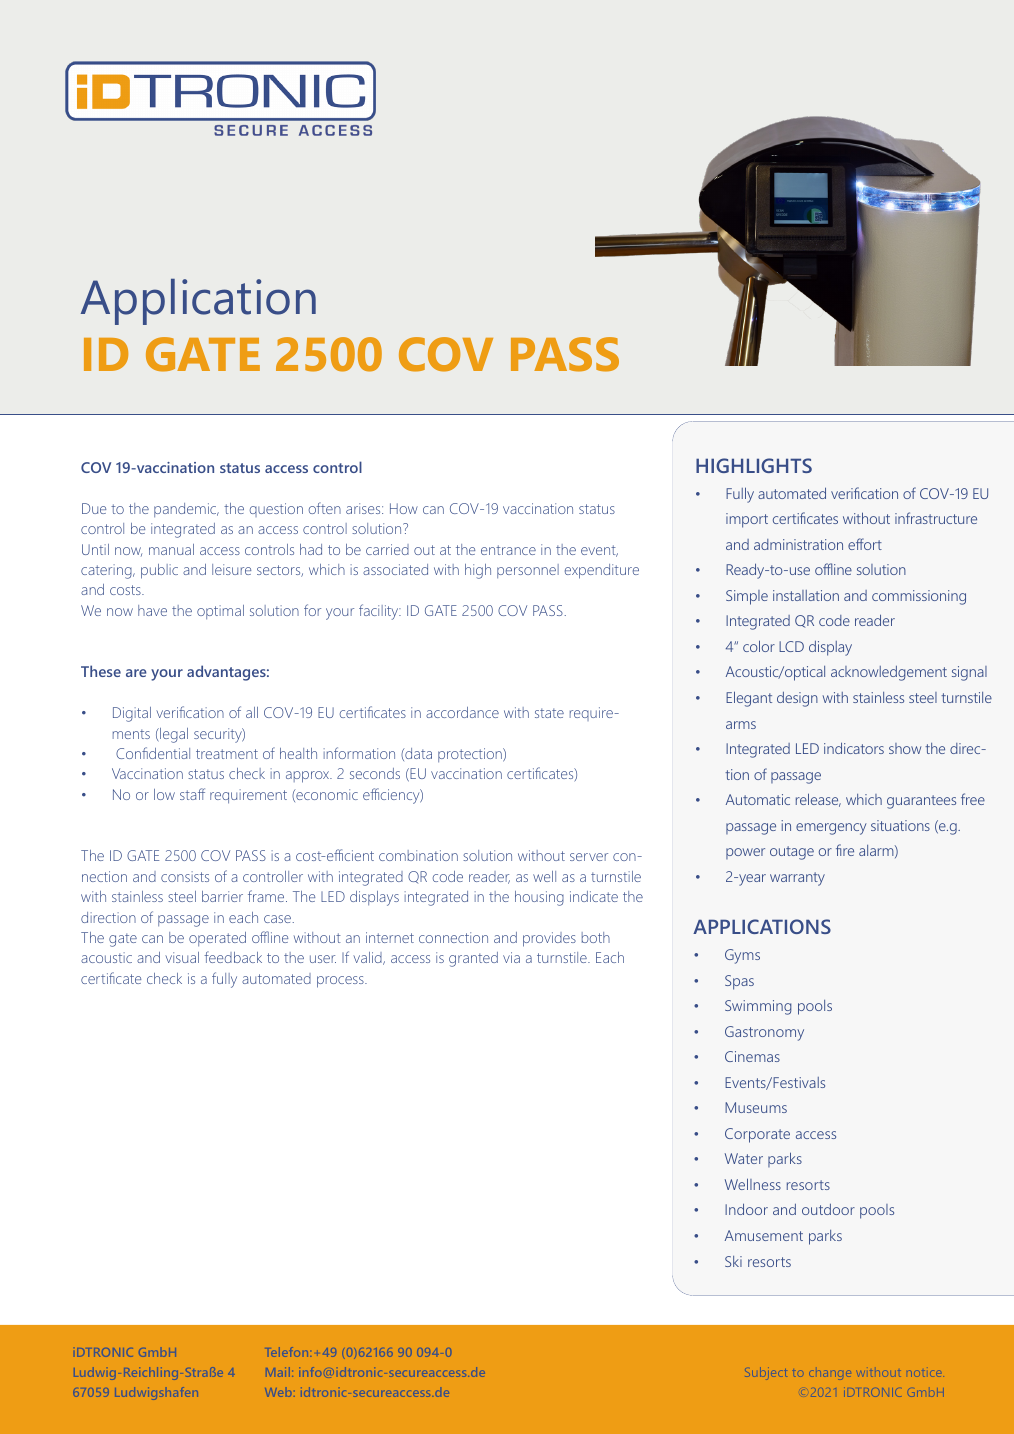 The image size is (1014, 1434). I want to click on outdoor, so click(828, 1209).
